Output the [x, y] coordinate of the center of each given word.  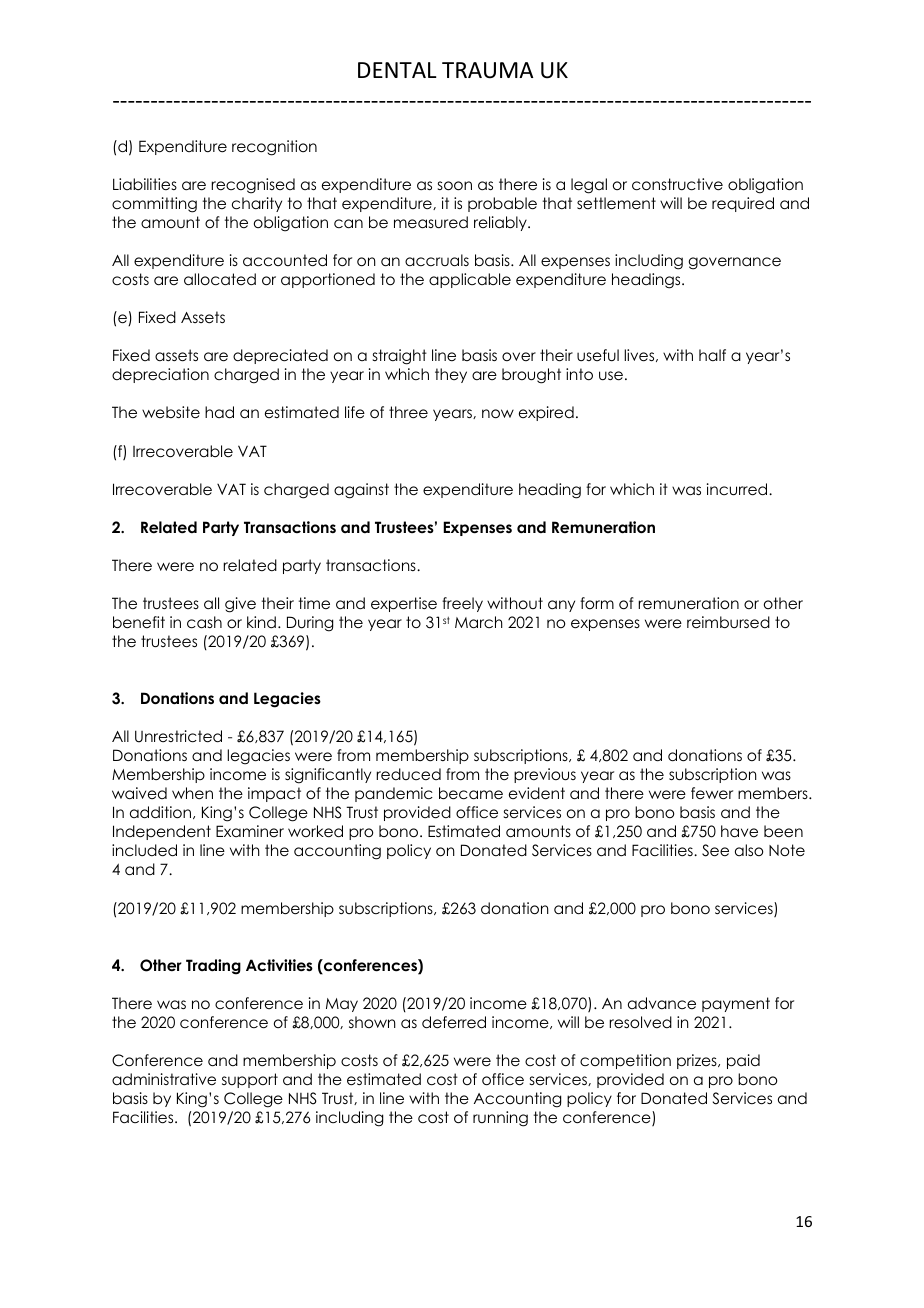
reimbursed [728, 622]
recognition [274, 148]
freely [462, 604]
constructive [677, 184]
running [500, 1119]
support [250, 1080]
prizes [698, 1061]
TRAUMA [487, 70]
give [240, 605]
